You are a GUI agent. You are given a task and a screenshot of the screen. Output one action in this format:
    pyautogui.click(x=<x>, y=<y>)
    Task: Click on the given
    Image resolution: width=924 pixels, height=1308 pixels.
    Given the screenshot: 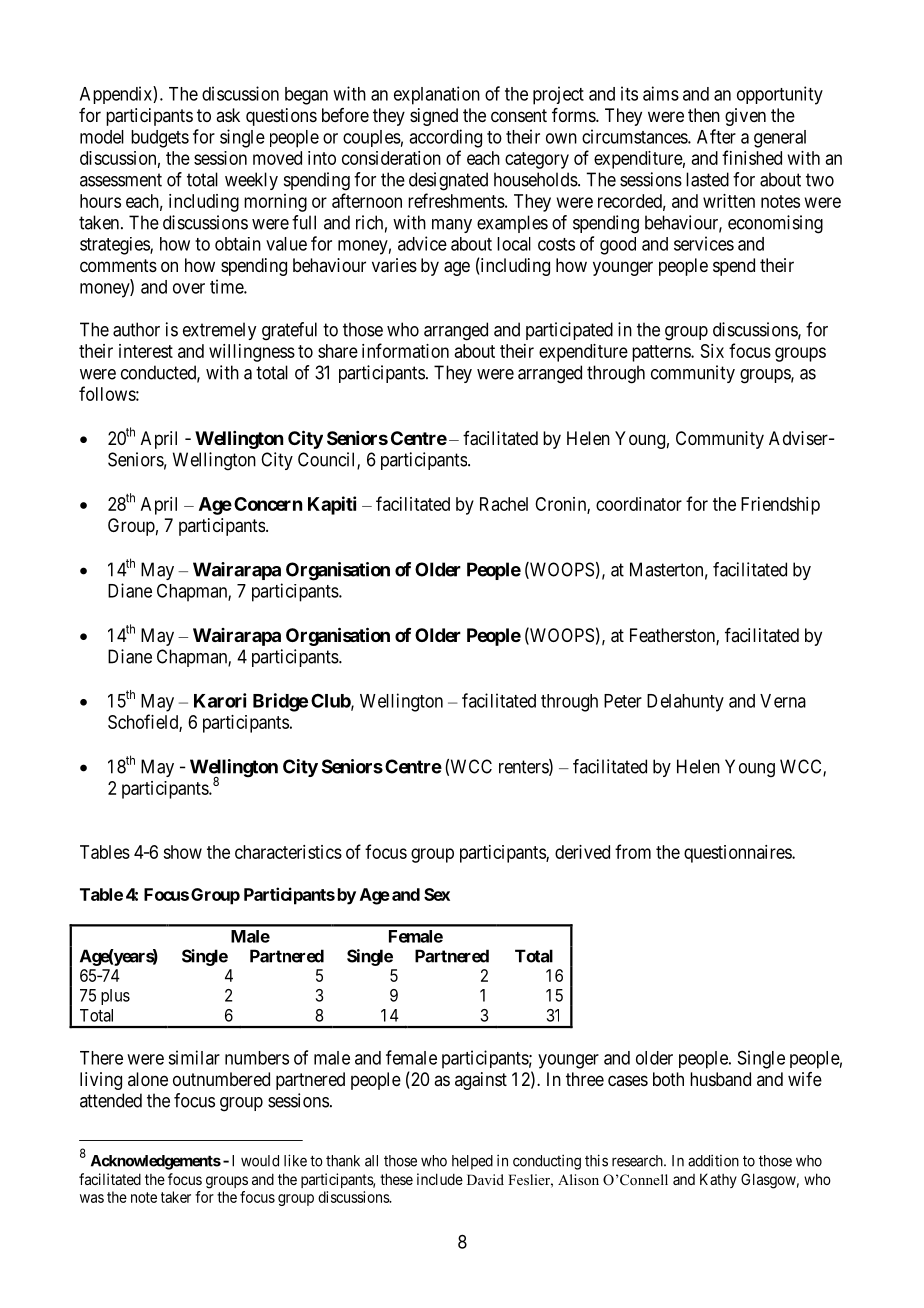 What is the action you would take?
    pyautogui.click(x=745, y=117)
